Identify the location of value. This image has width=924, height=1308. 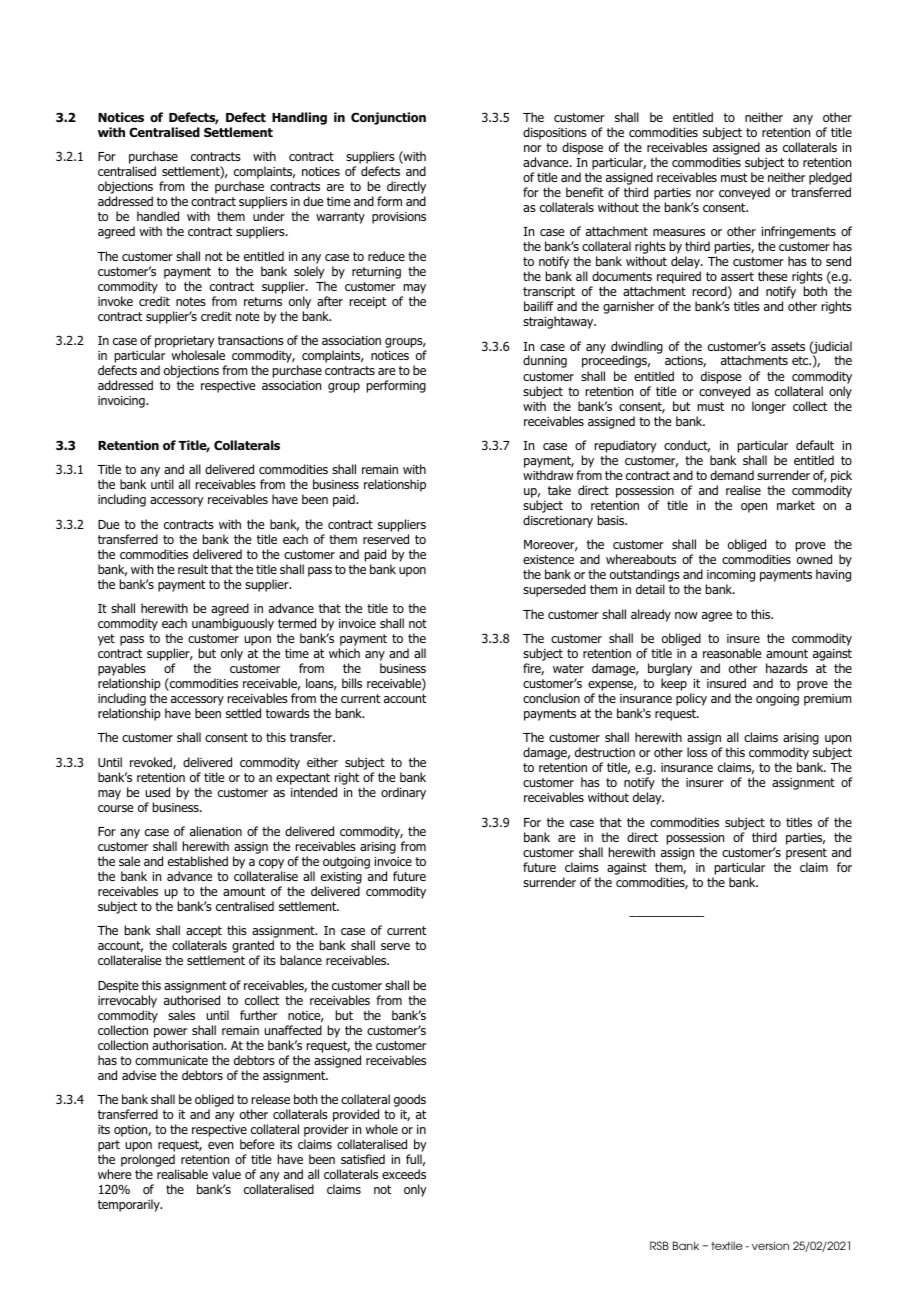
(226, 1174).
